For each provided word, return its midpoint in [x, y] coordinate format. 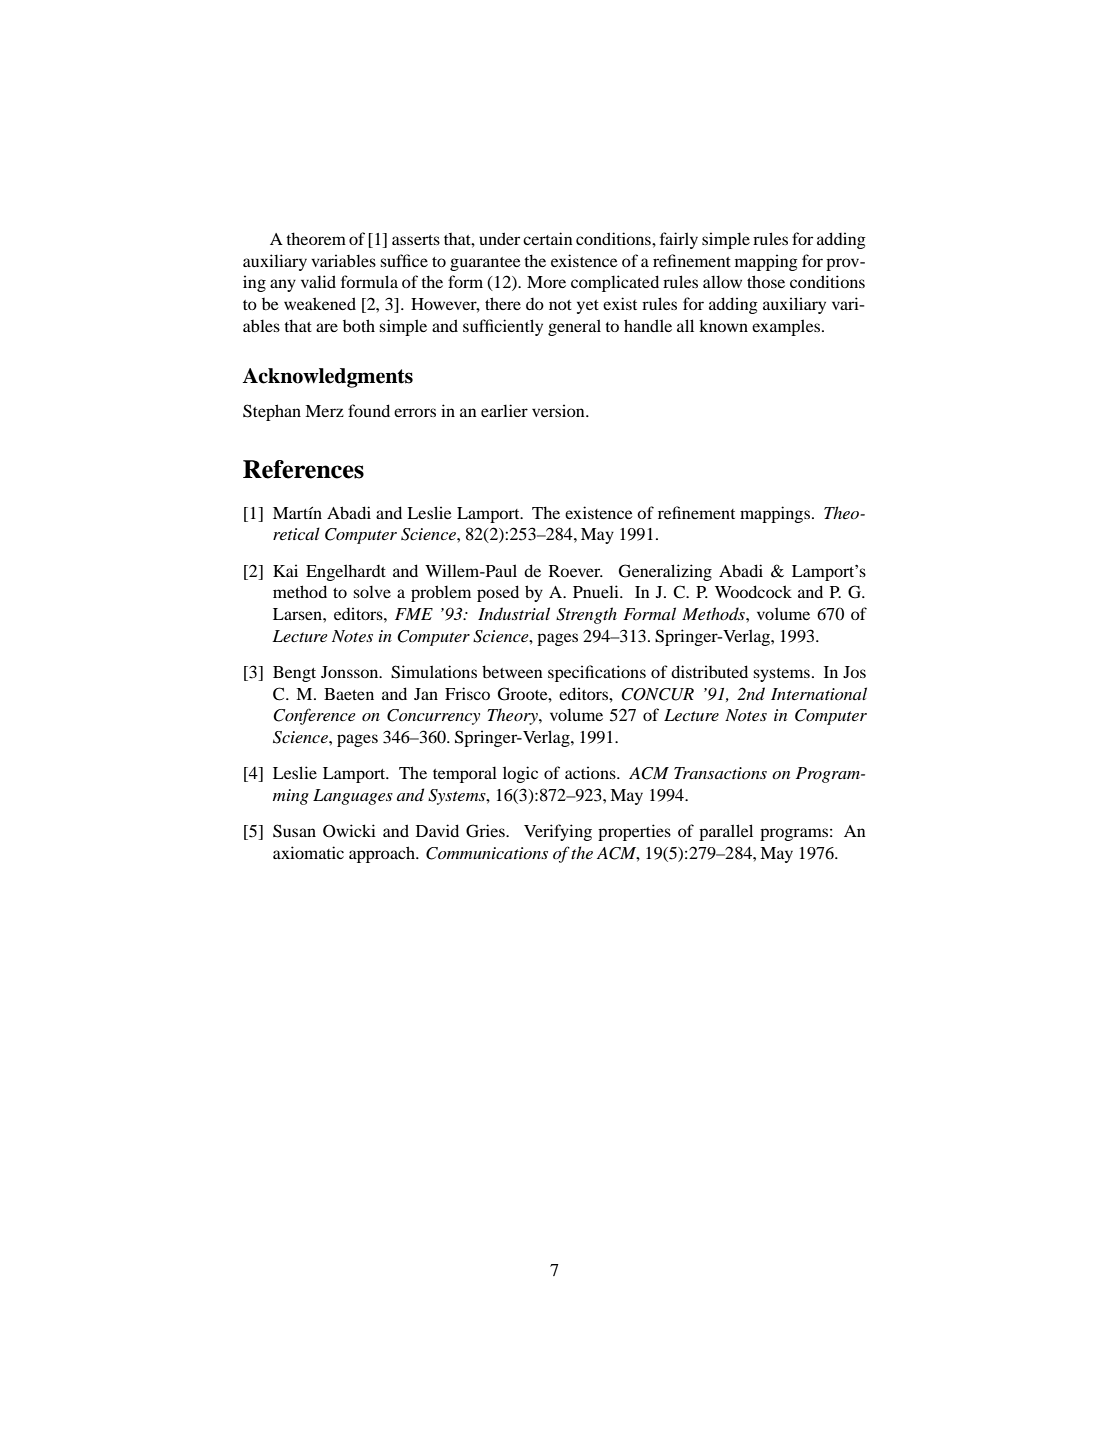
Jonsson [351, 672]
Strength [586, 615]
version [559, 410]
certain [548, 238]
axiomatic [308, 852]
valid [318, 281]
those [766, 281]
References [303, 469]
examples [787, 327]
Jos [854, 672]
